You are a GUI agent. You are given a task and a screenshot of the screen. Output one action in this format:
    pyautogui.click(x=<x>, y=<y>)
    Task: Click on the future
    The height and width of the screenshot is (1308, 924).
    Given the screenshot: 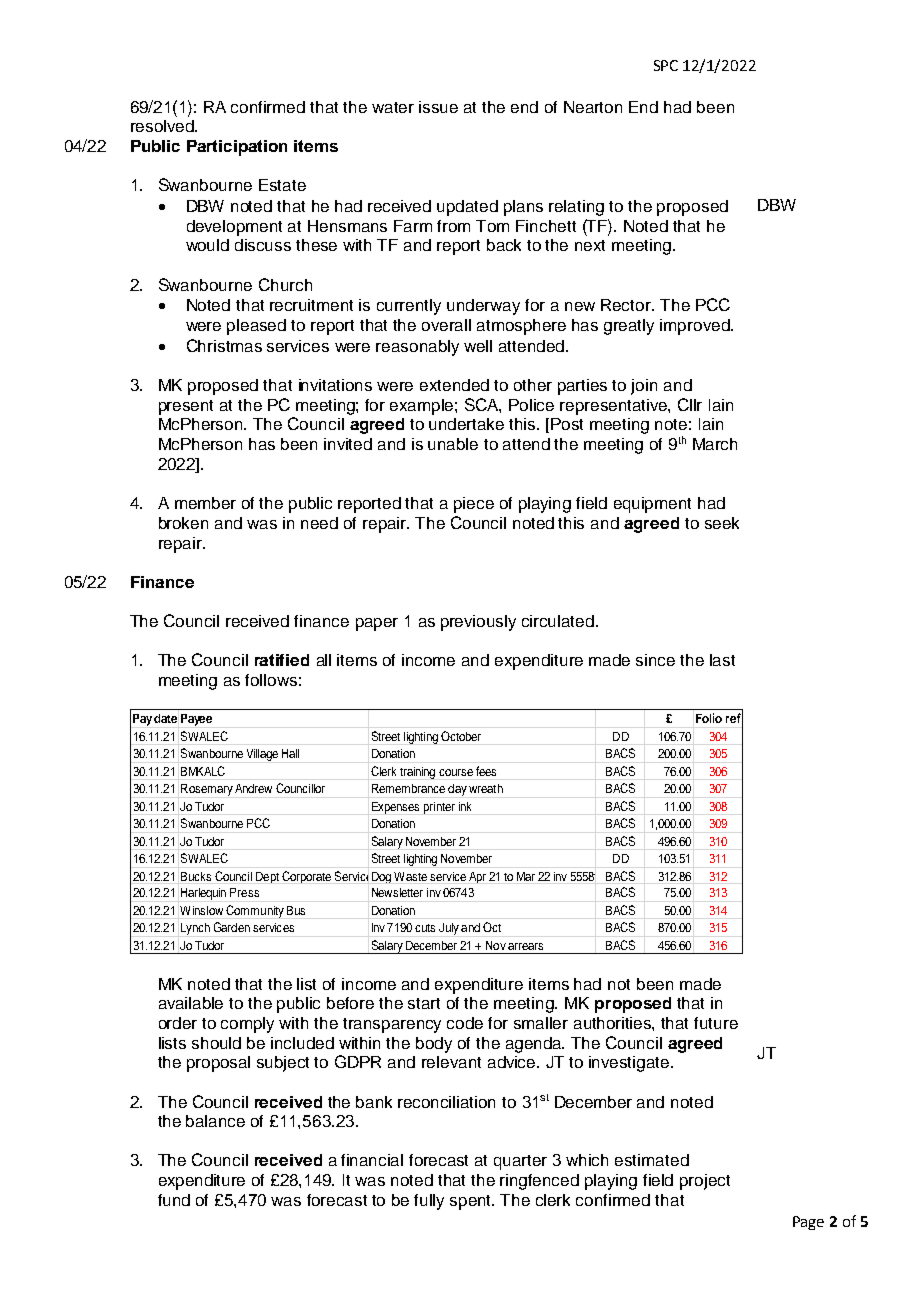 What is the action you would take?
    pyautogui.click(x=716, y=1023)
